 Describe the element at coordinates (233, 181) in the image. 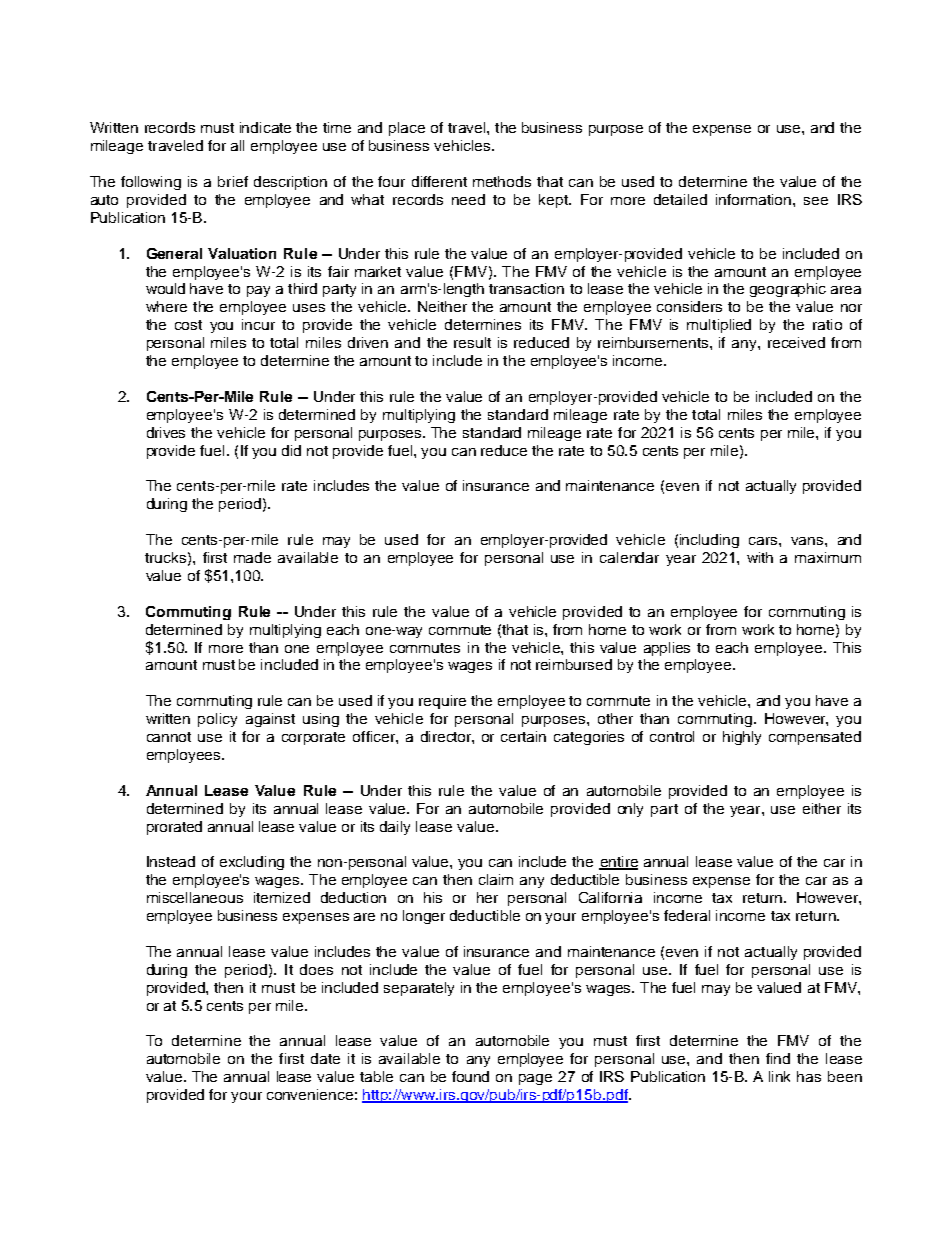

I see `brief` at that location.
